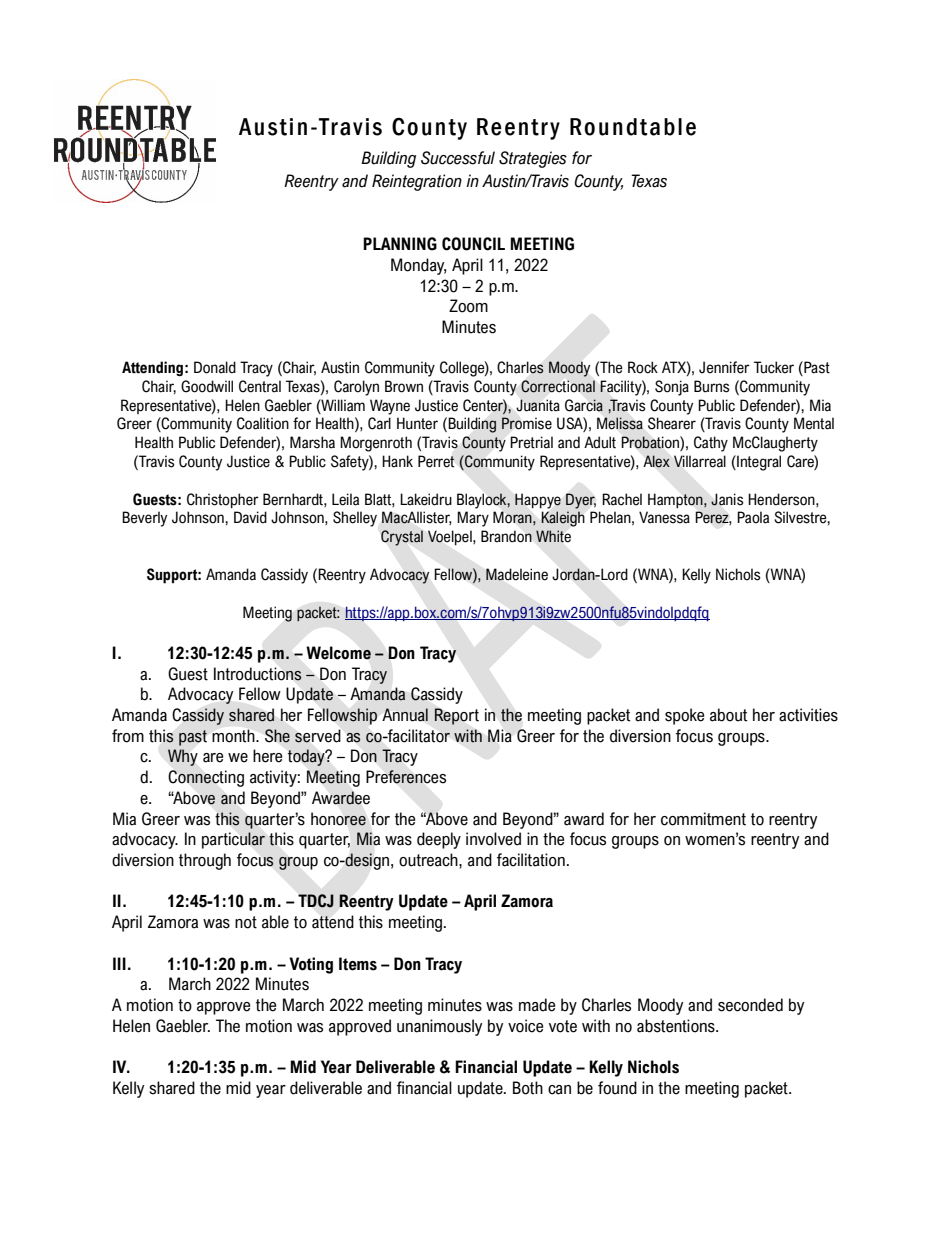 Image resolution: width=952 pixels, height=1233 pixels. What do you see at coordinates (533, 159) in the screenshot?
I see `Strategies` at bounding box center [533, 159].
